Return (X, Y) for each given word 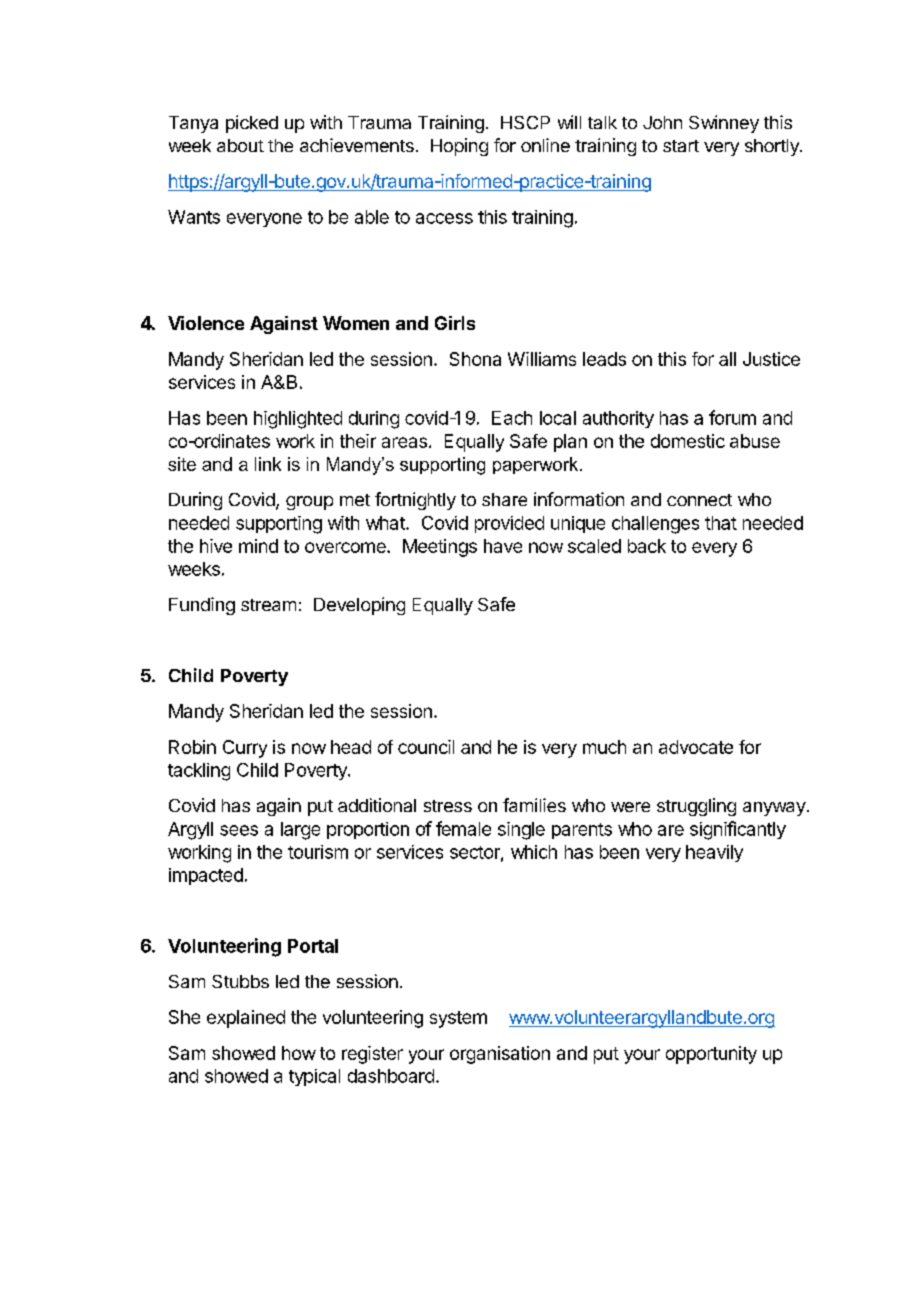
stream (268, 605)
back (647, 546)
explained (246, 1019)
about (240, 145)
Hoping (459, 147)
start (681, 146)
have (503, 546)
